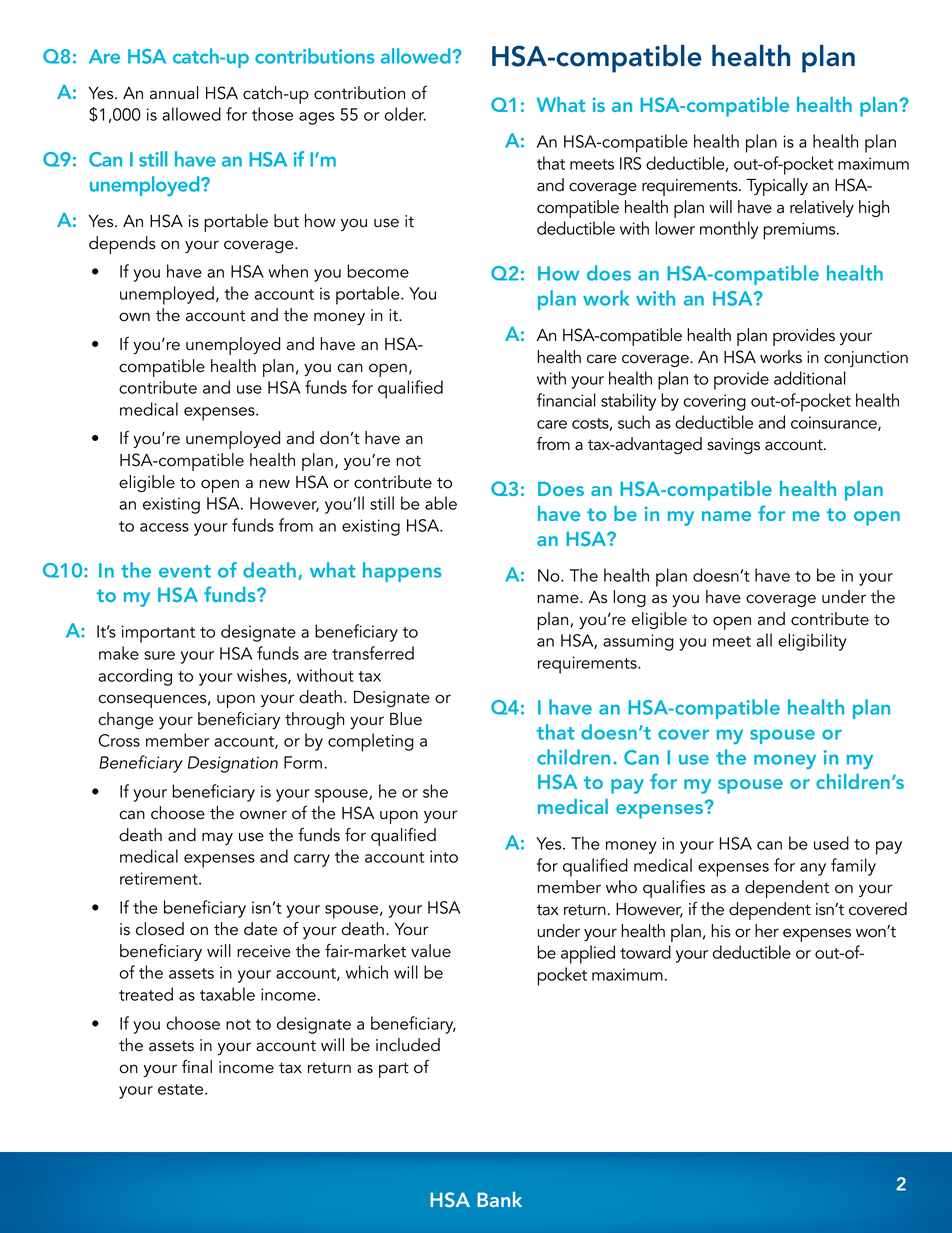 The width and height of the document is (952, 1233). I want to click on transferred, so click(373, 653).
